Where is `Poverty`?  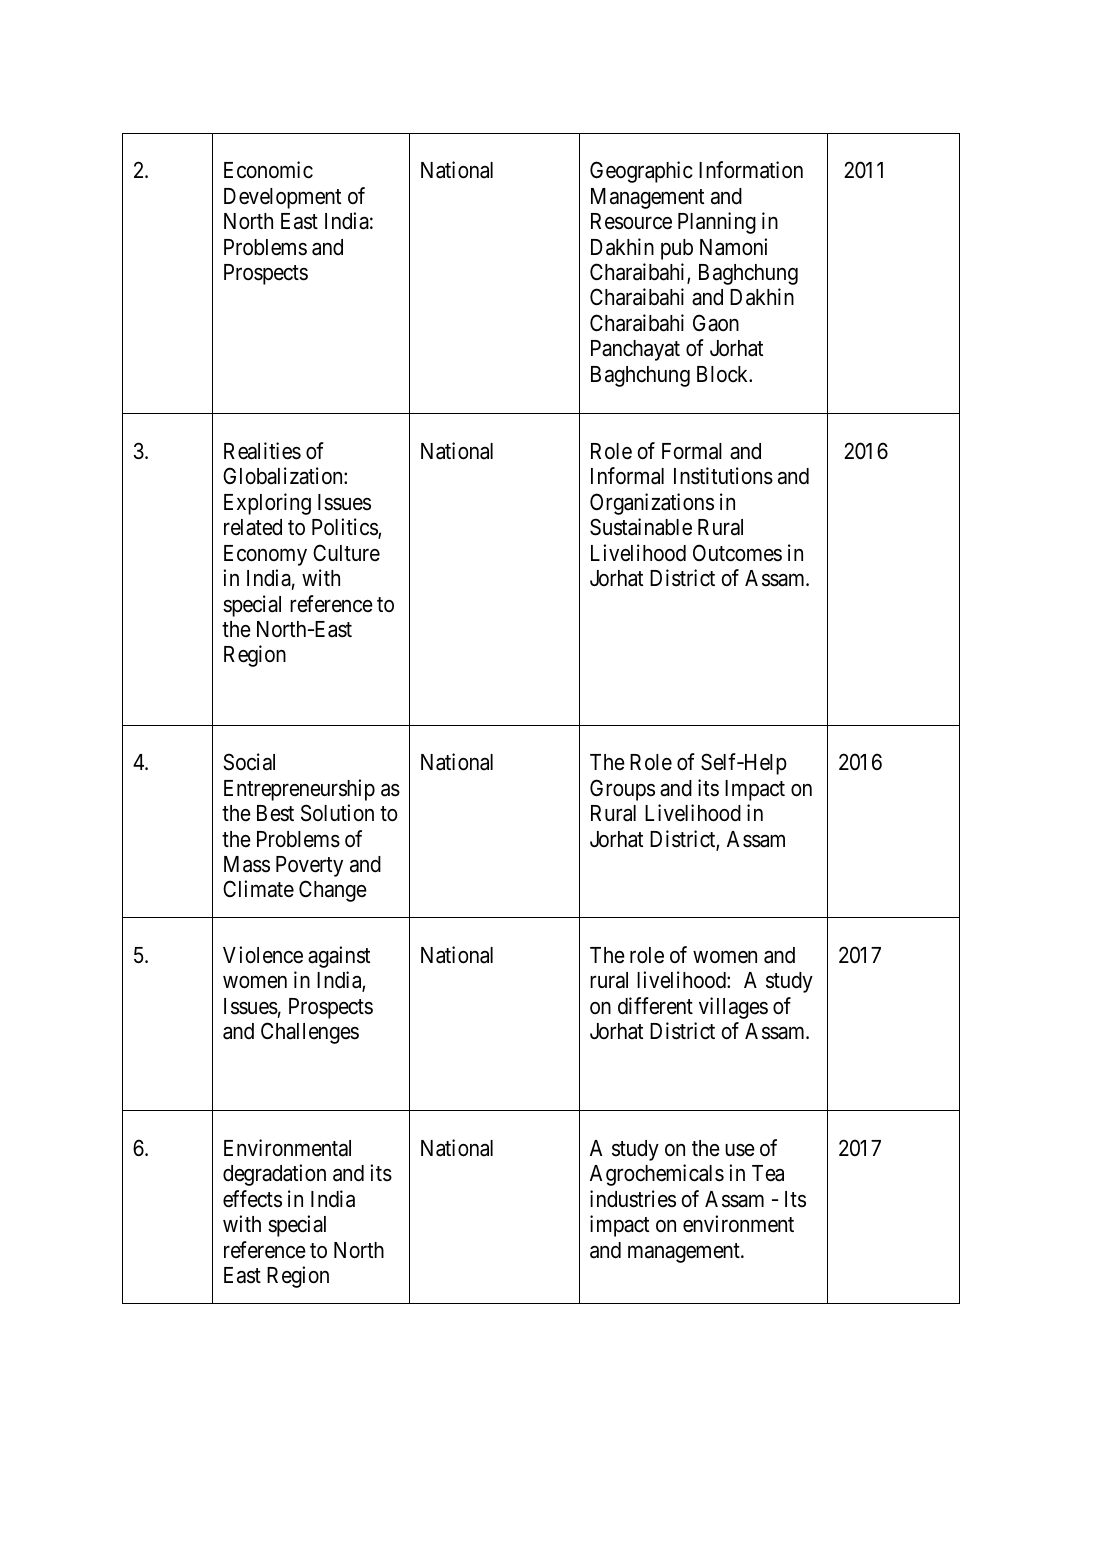
Poverty is located at coordinates (309, 866).
